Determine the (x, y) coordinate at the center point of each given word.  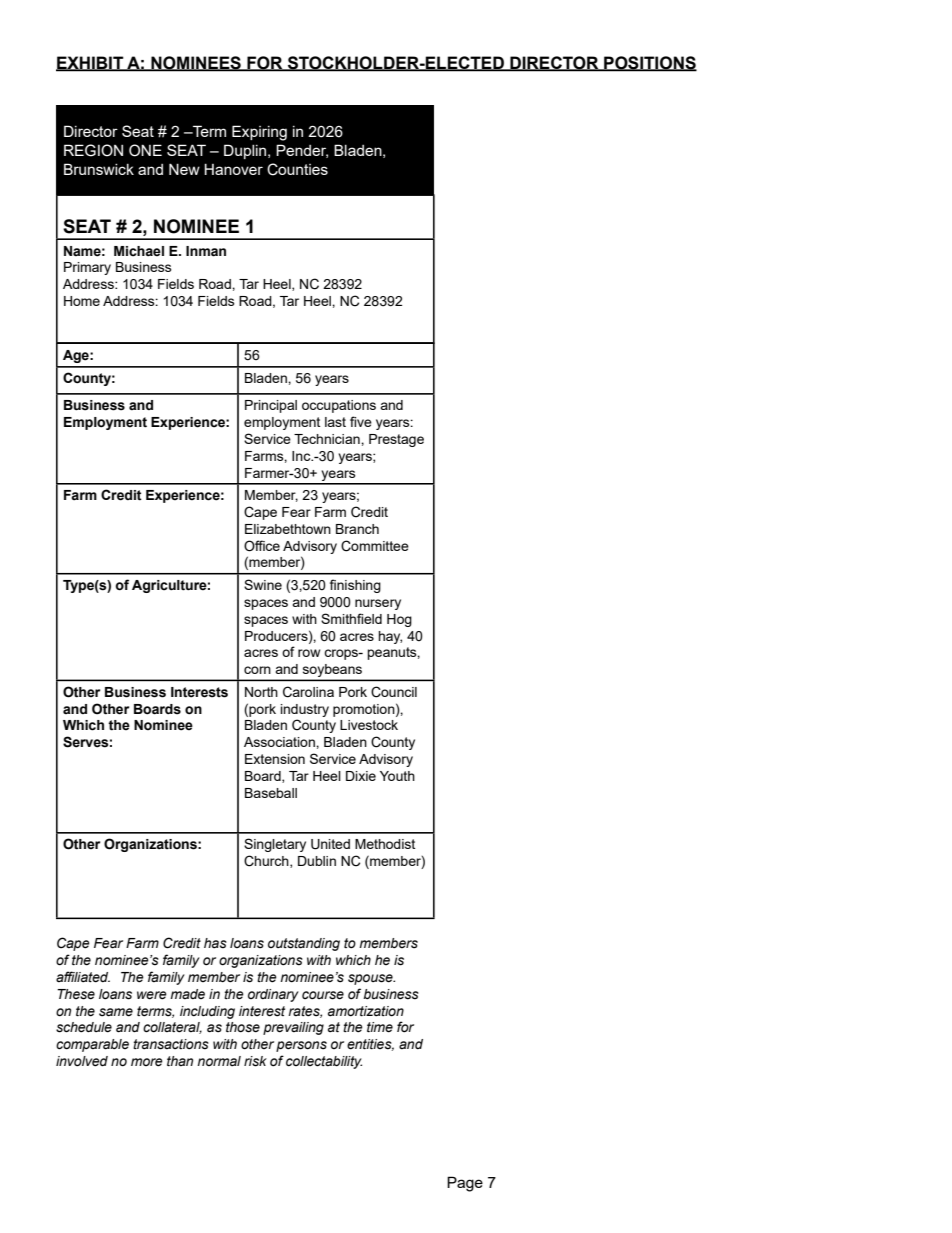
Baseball (271, 793)
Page (465, 1184)
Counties (297, 169)
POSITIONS (649, 63)
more (147, 1062)
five (361, 421)
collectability (324, 1062)
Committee (375, 546)
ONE (145, 150)
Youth (397, 776)
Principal (271, 406)
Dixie (361, 776)
